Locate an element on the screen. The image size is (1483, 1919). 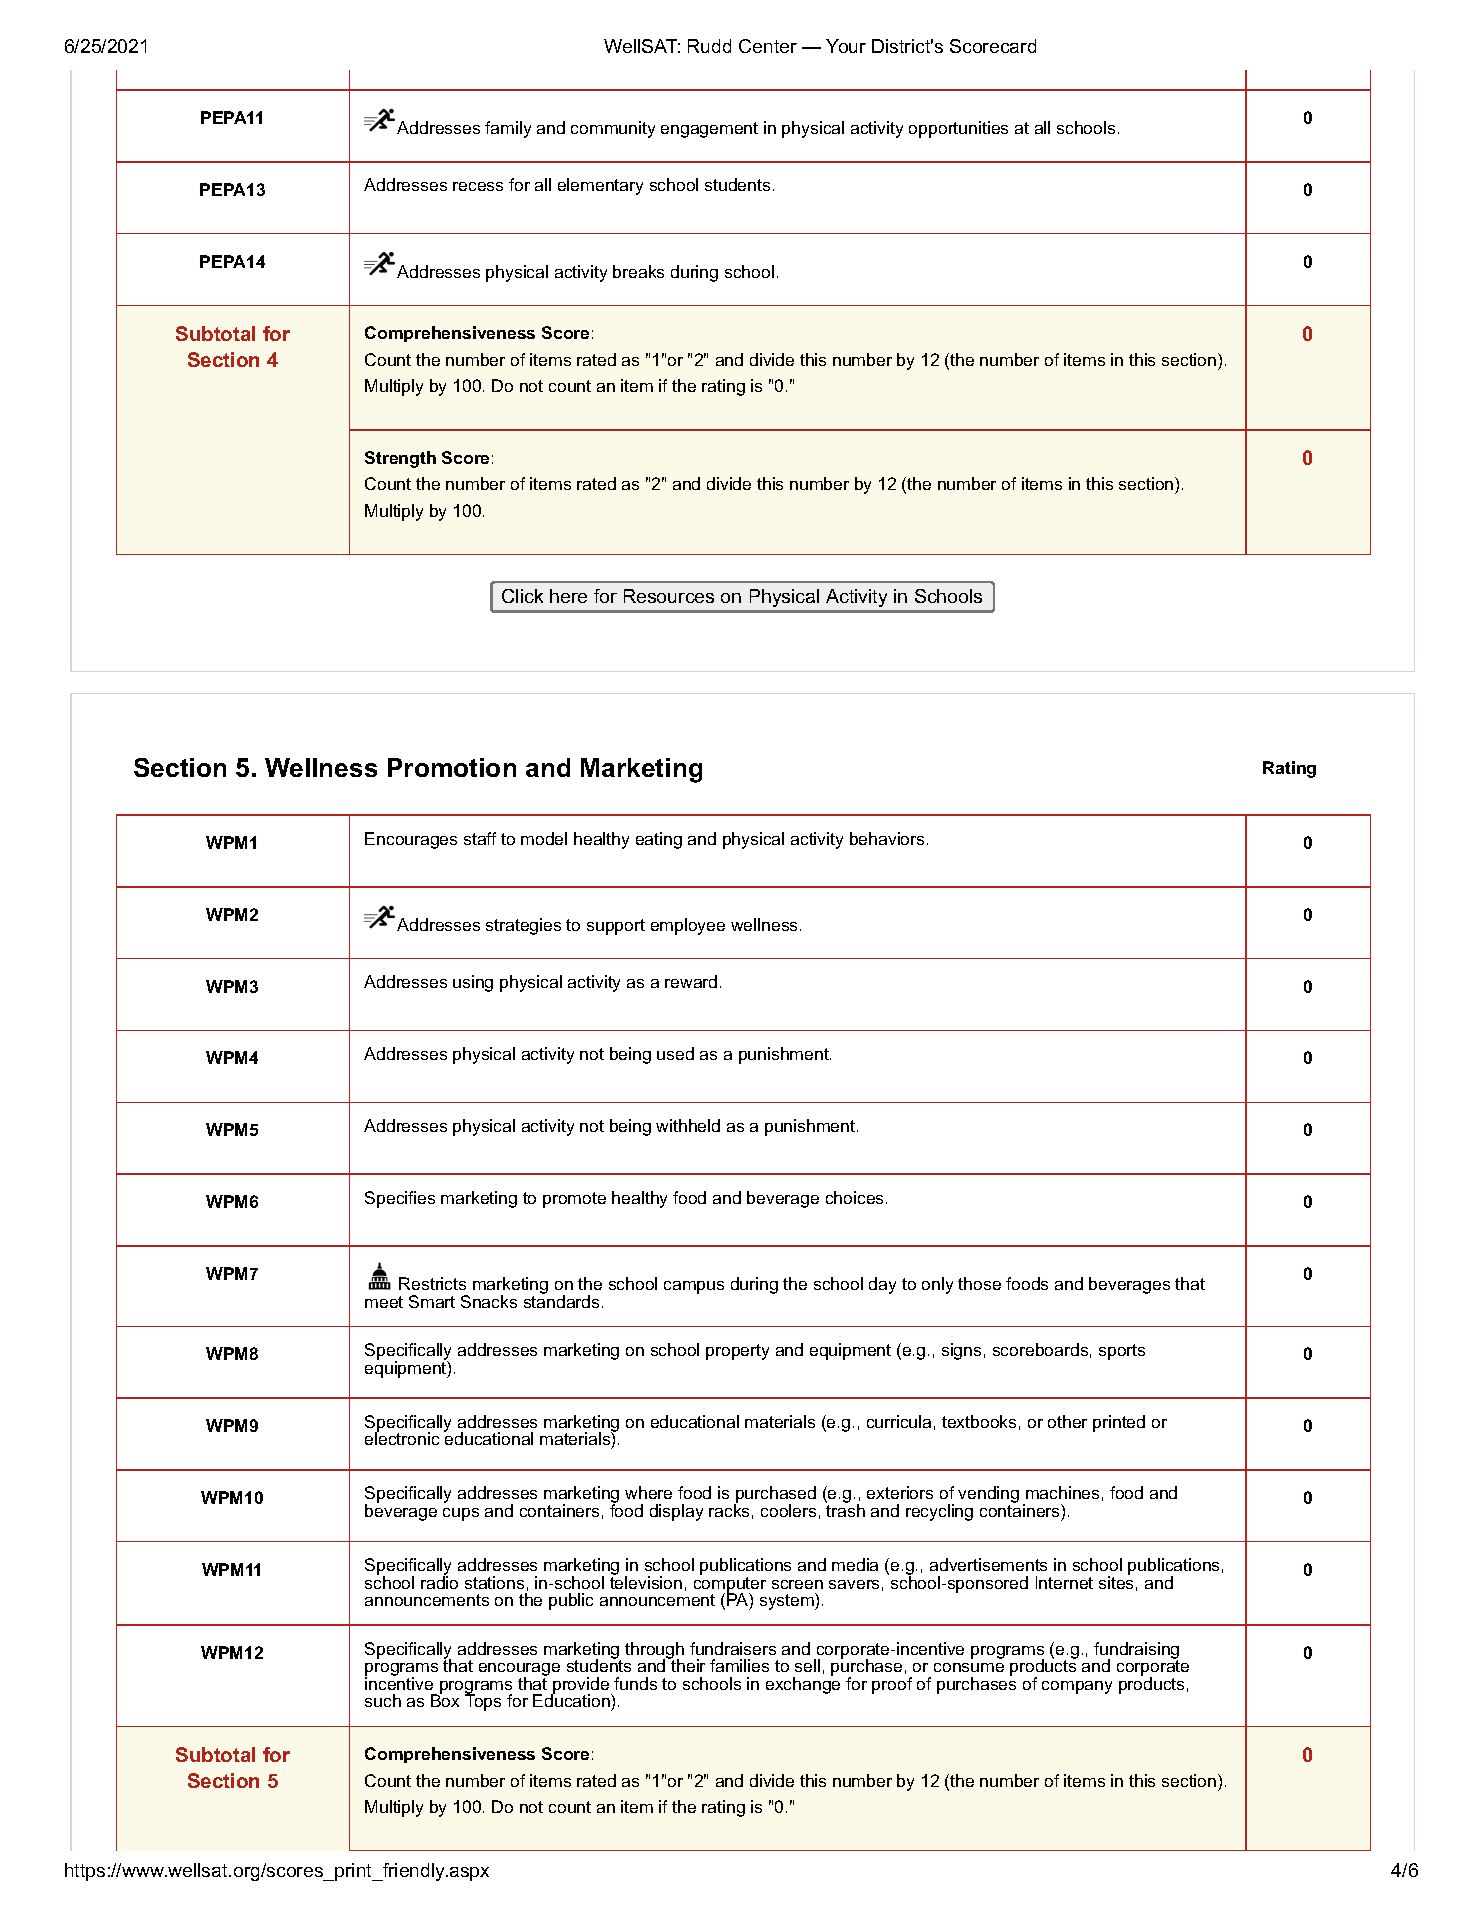
Snacks is located at coordinates (489, 1301).
